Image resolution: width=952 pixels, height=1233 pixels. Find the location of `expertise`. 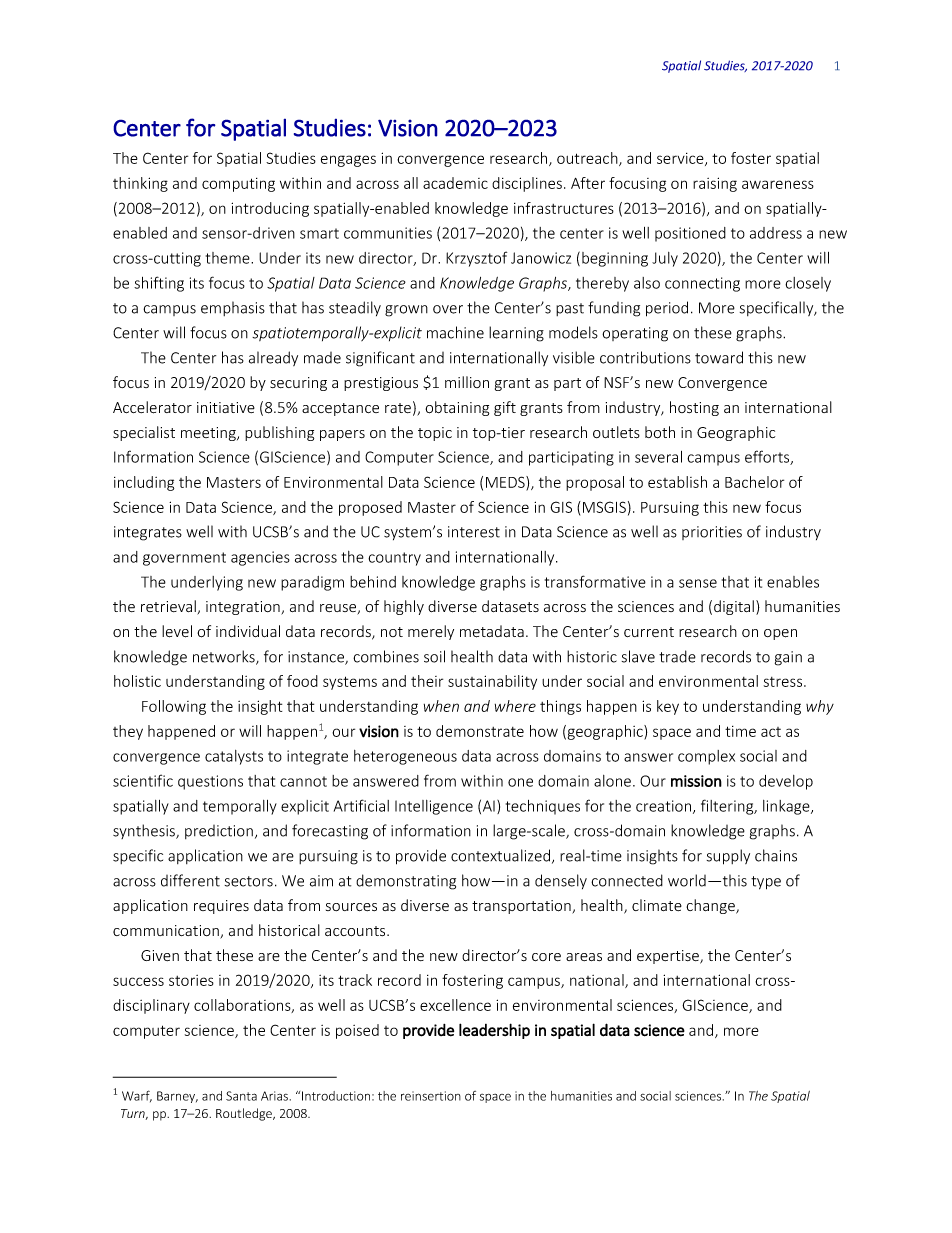

expertise is located at coordinates (669, 957).
